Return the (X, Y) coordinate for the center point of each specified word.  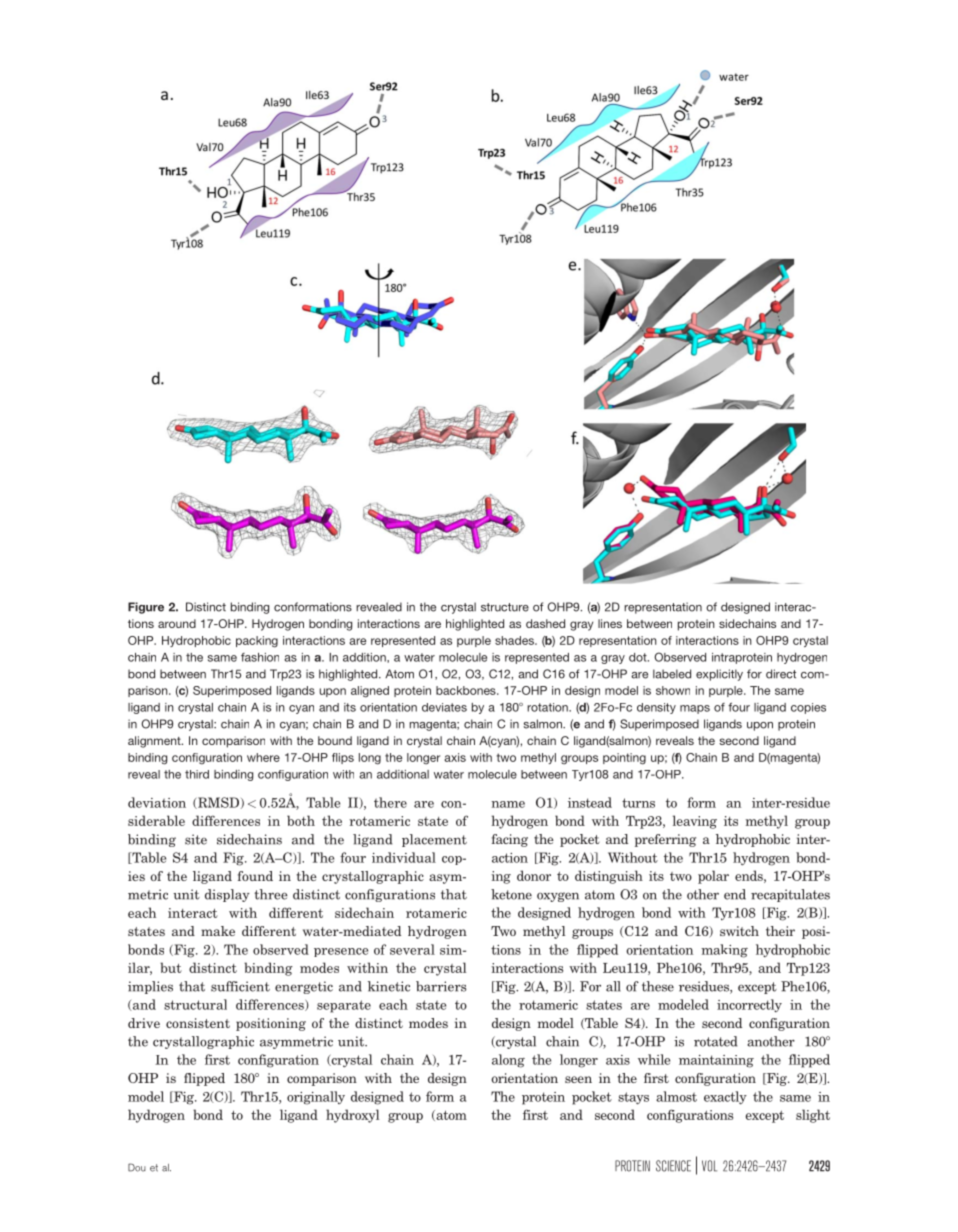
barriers (441, 986)
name (508, 804)
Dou (137, 1167)
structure (505, 607)
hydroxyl (352, 1116)
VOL (709, 1166)
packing (257, 642)
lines (610, 623)
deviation (157, 802)
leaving (695, 822)
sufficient (240, 986)
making (724, 951)
